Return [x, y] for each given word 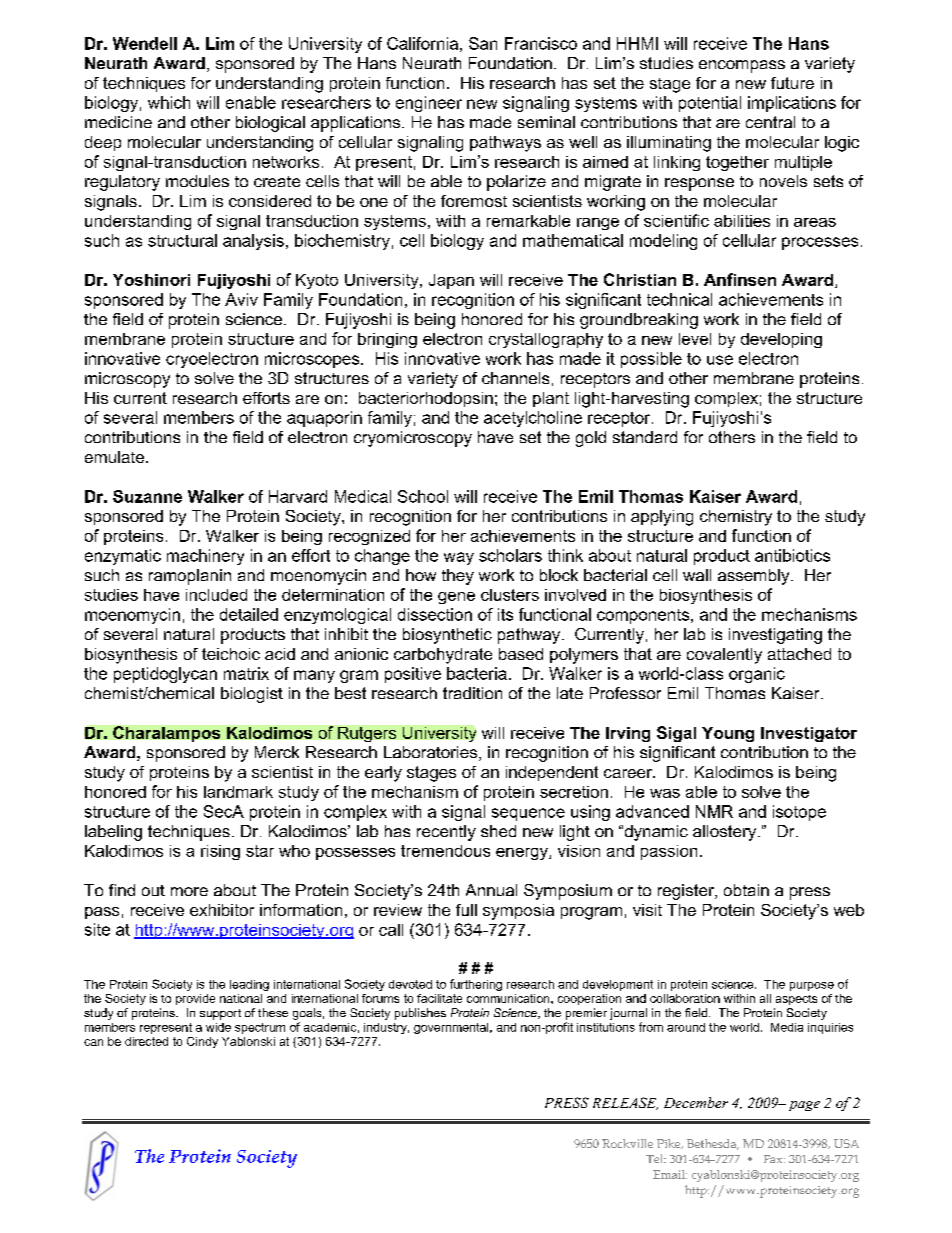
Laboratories [430, 752]
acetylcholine [533, 419]
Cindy [202, 1042]
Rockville [627, 1143]
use [720, 360]
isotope [799, 813]
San [483, 43]
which [169, 102]
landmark [238, 792]
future [792, 83]
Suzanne [147, 496]
